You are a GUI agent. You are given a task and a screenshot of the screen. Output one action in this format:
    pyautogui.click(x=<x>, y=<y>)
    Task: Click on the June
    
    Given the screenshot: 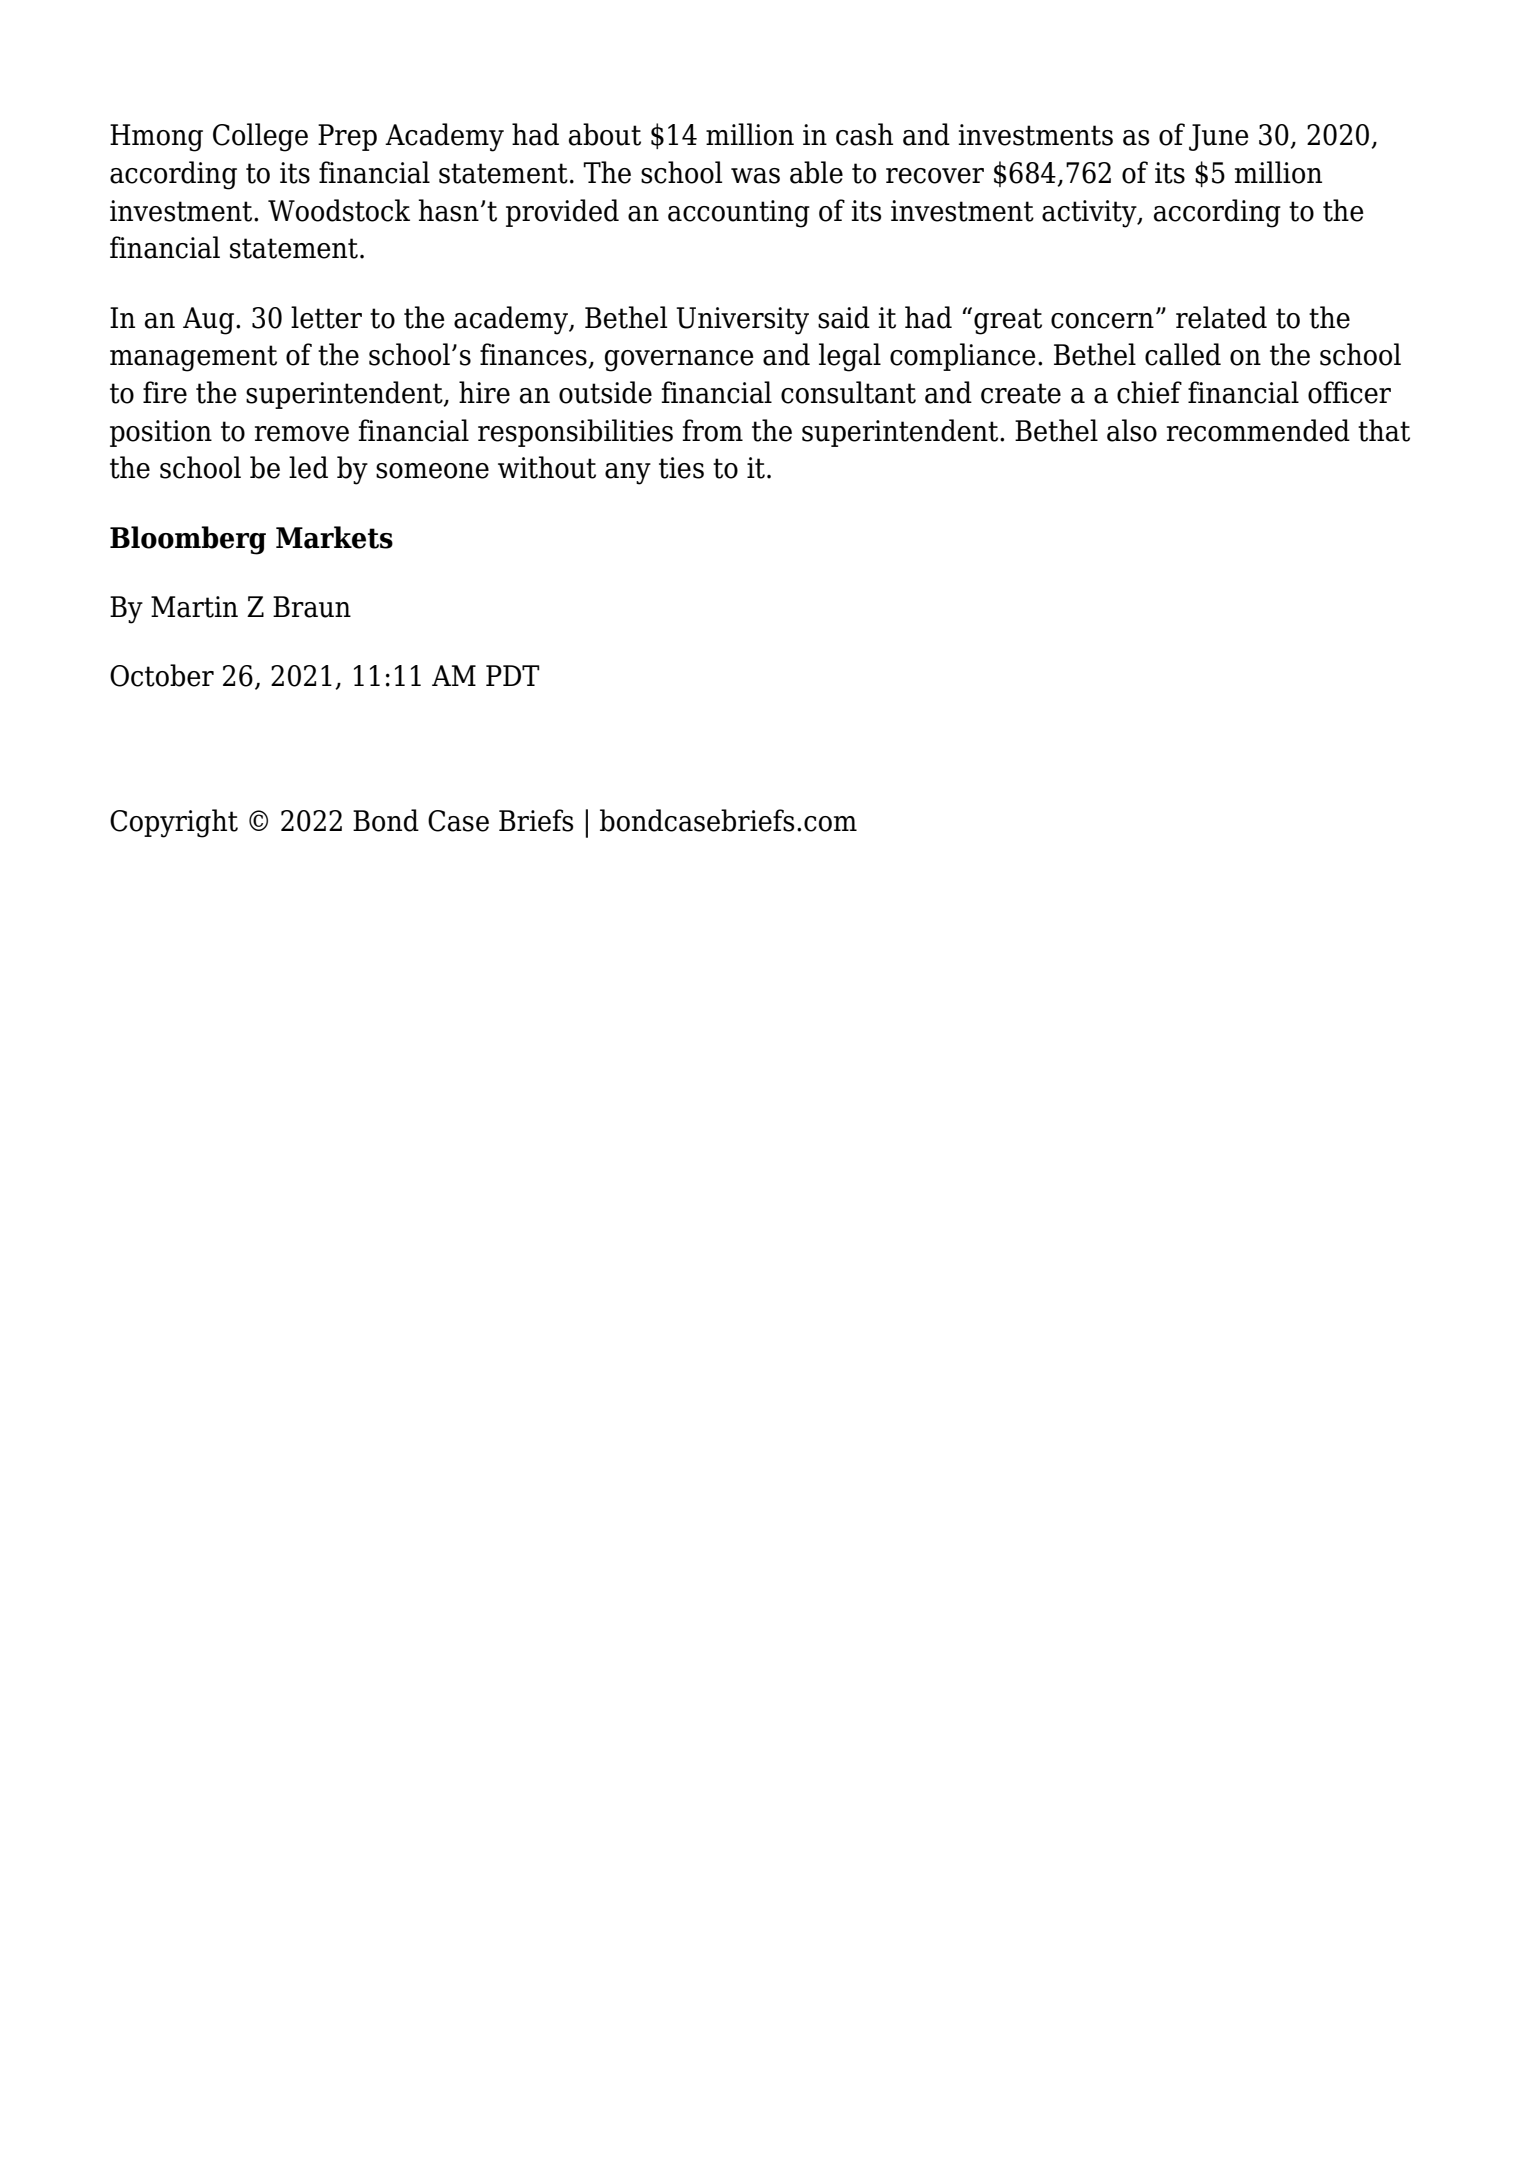 What is the action you would take?
    pyautogui.click(x=1219, y=137)
